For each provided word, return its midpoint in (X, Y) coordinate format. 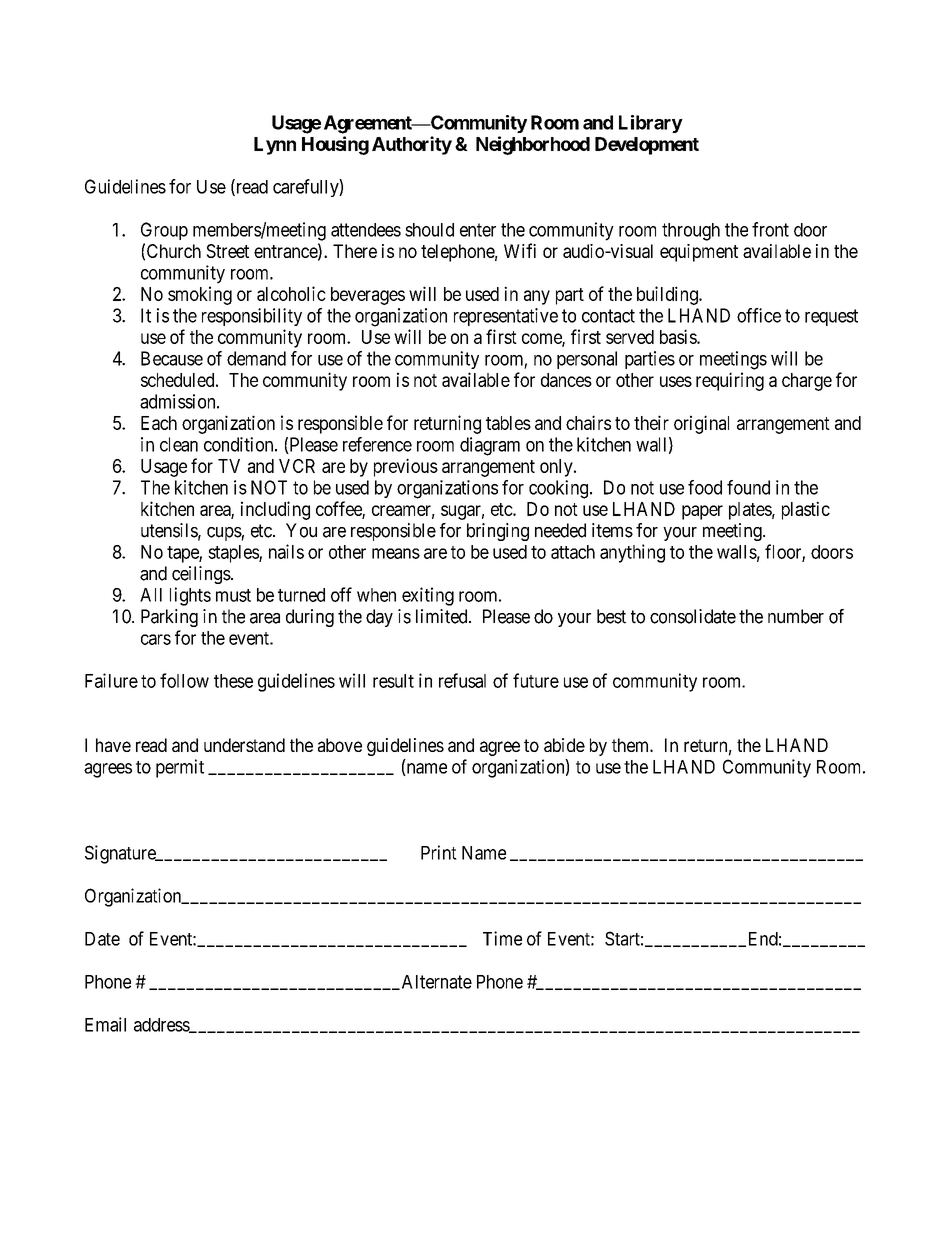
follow (184, 680)
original (701, 424)
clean (179, 444)
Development (647, 146)
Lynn (275, 146)
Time (502, 938)
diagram (490, 446)
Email (105, 1024)
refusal (462, 680)
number (796, 616)
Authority (412, 145)
